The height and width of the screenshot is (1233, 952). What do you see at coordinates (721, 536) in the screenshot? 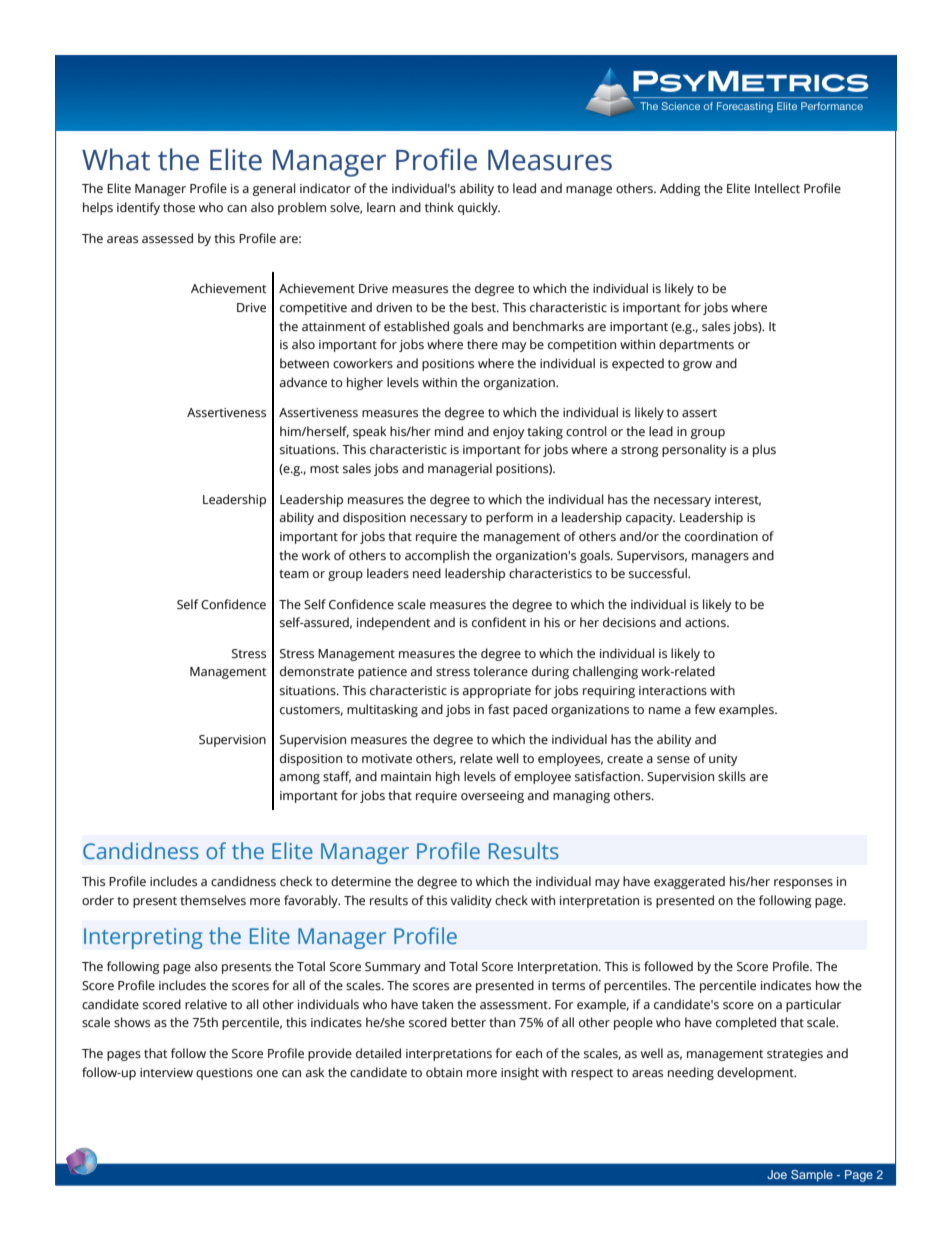
I see `coordination` at bounding box center [721, 536].
